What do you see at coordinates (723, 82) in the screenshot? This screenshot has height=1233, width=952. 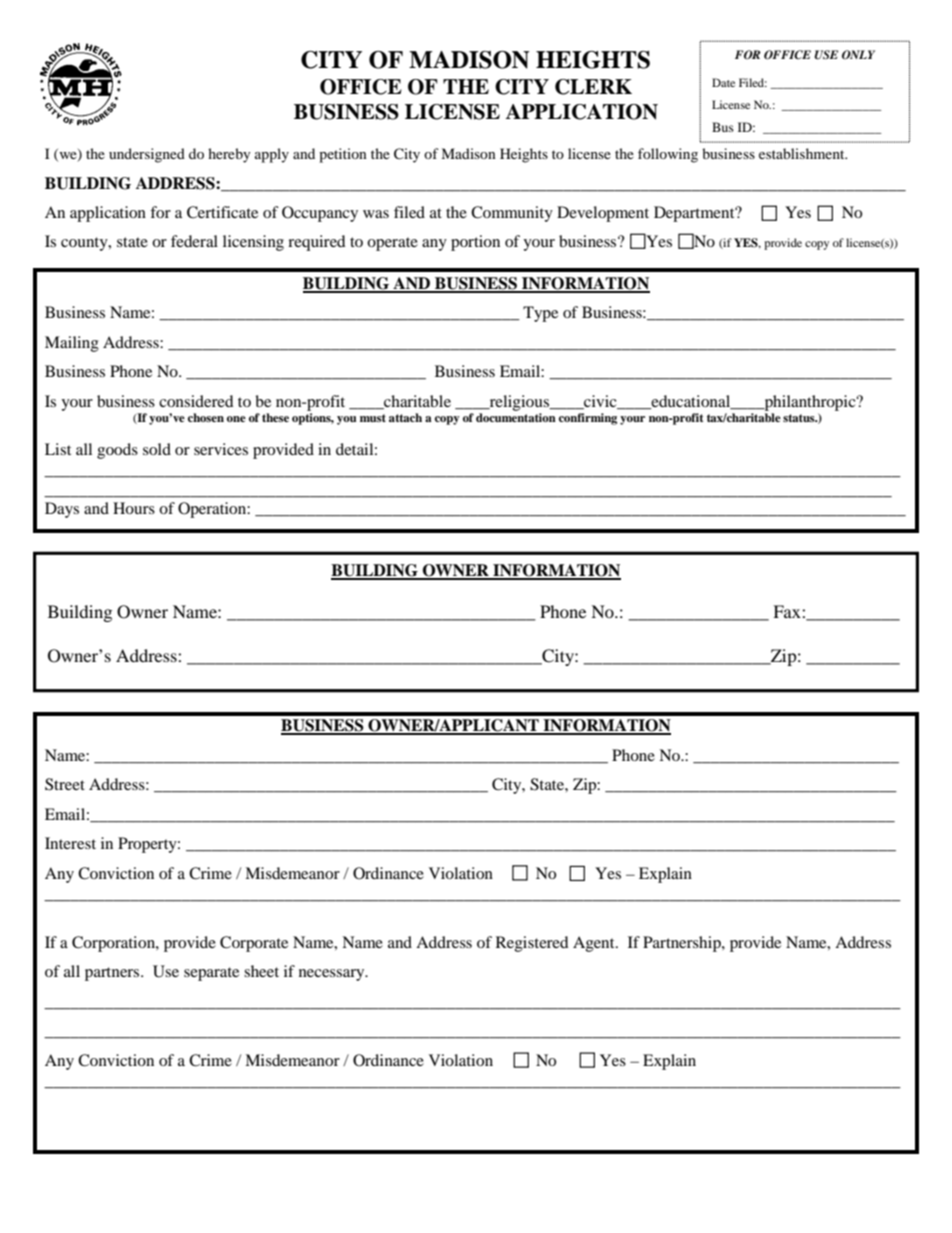 I see `Date` at bounding box center [723, 82].
